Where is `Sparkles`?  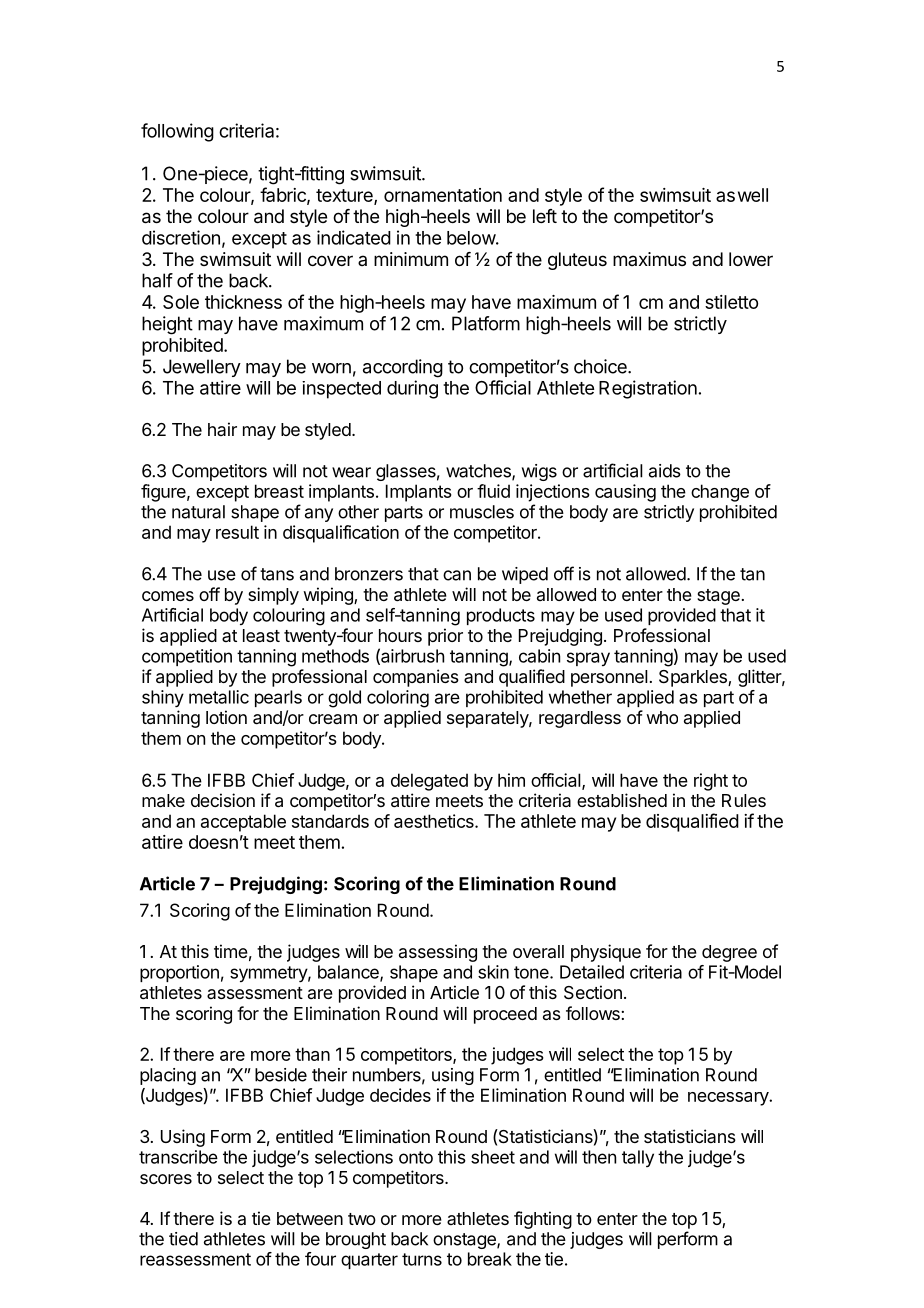
Sparkles is located at coordinates (694, 678).
